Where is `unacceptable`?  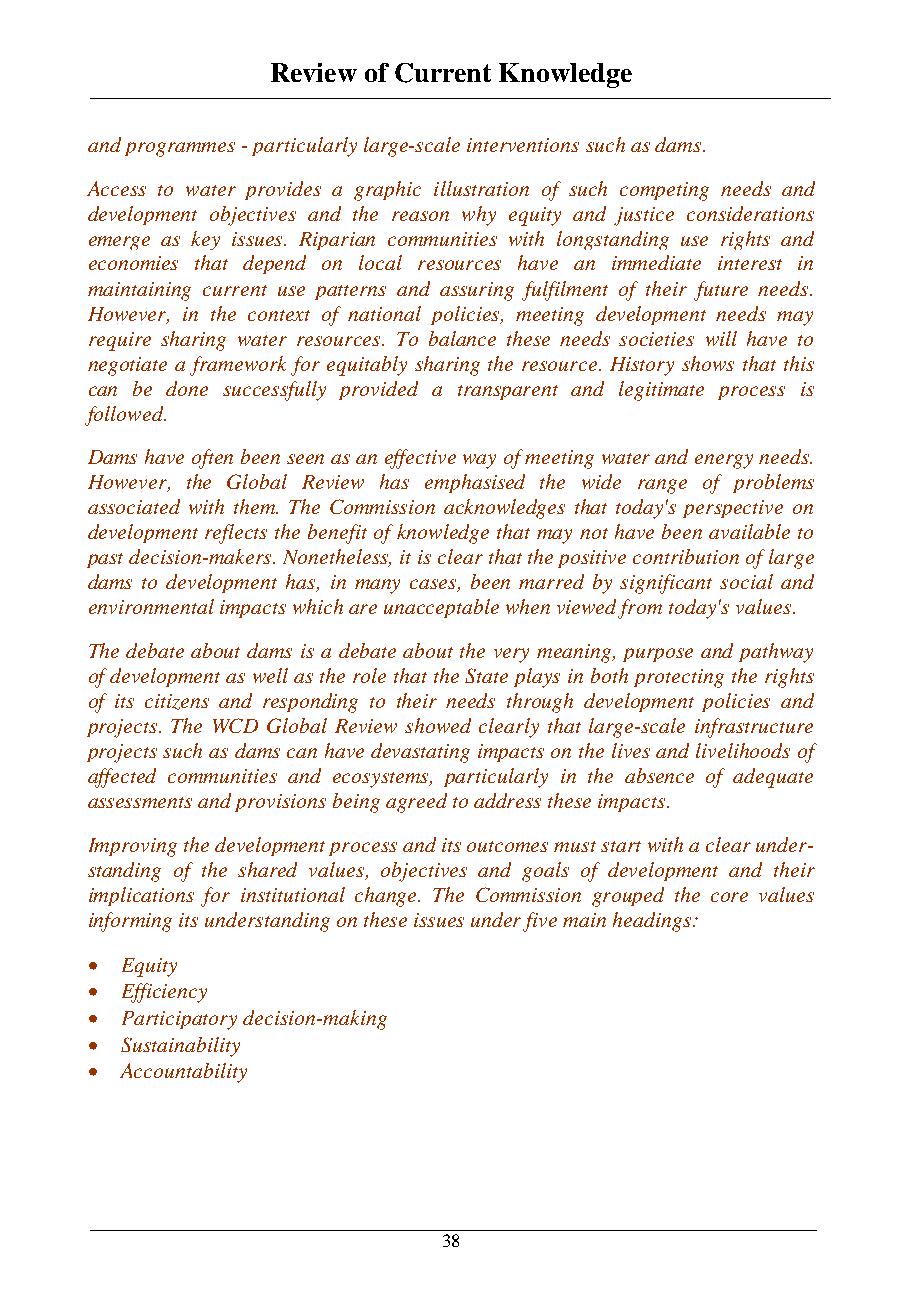
unacceptable is located at coordinates (441, 608).
